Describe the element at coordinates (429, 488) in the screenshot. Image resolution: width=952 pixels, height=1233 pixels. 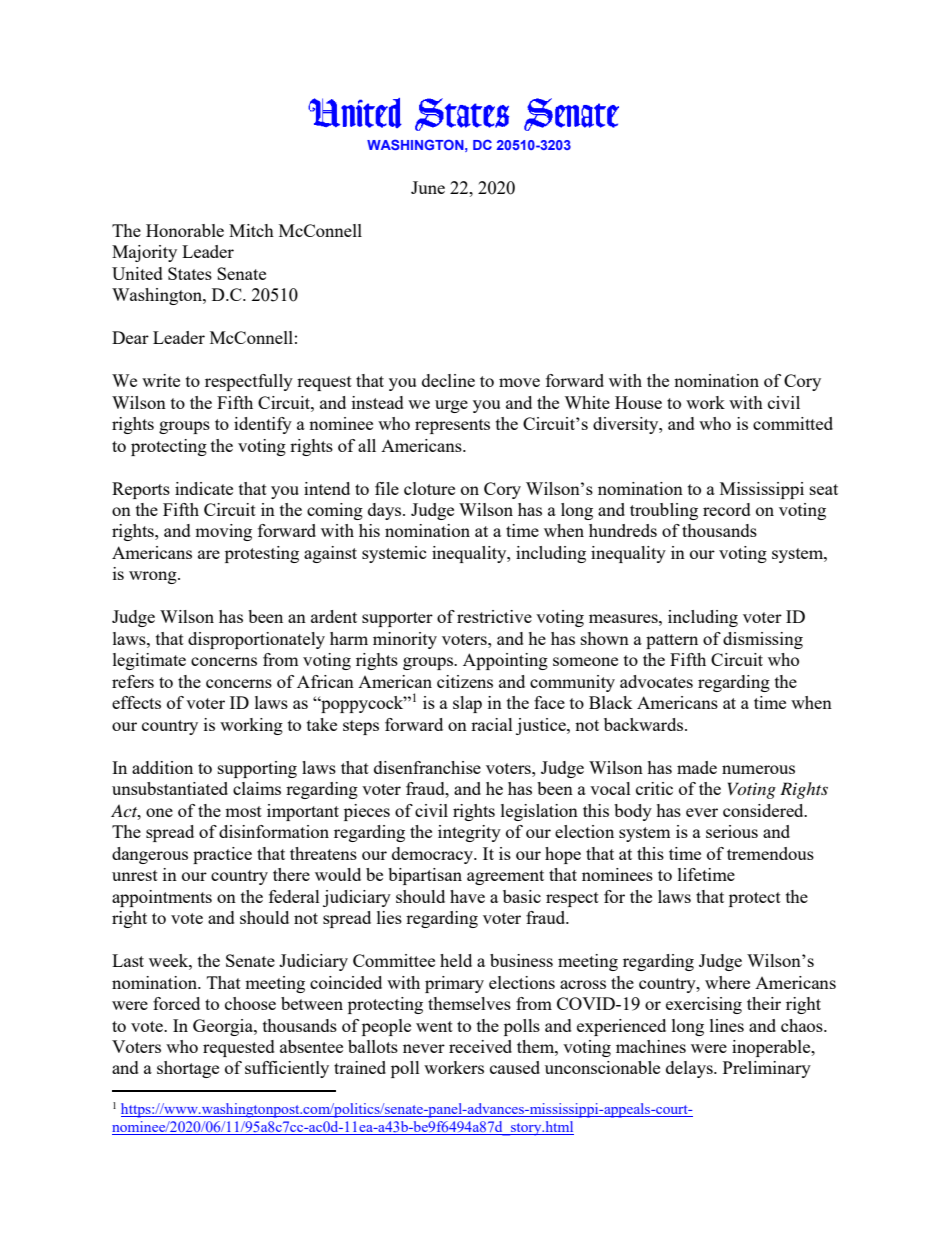
I see `cloture` at that location.
